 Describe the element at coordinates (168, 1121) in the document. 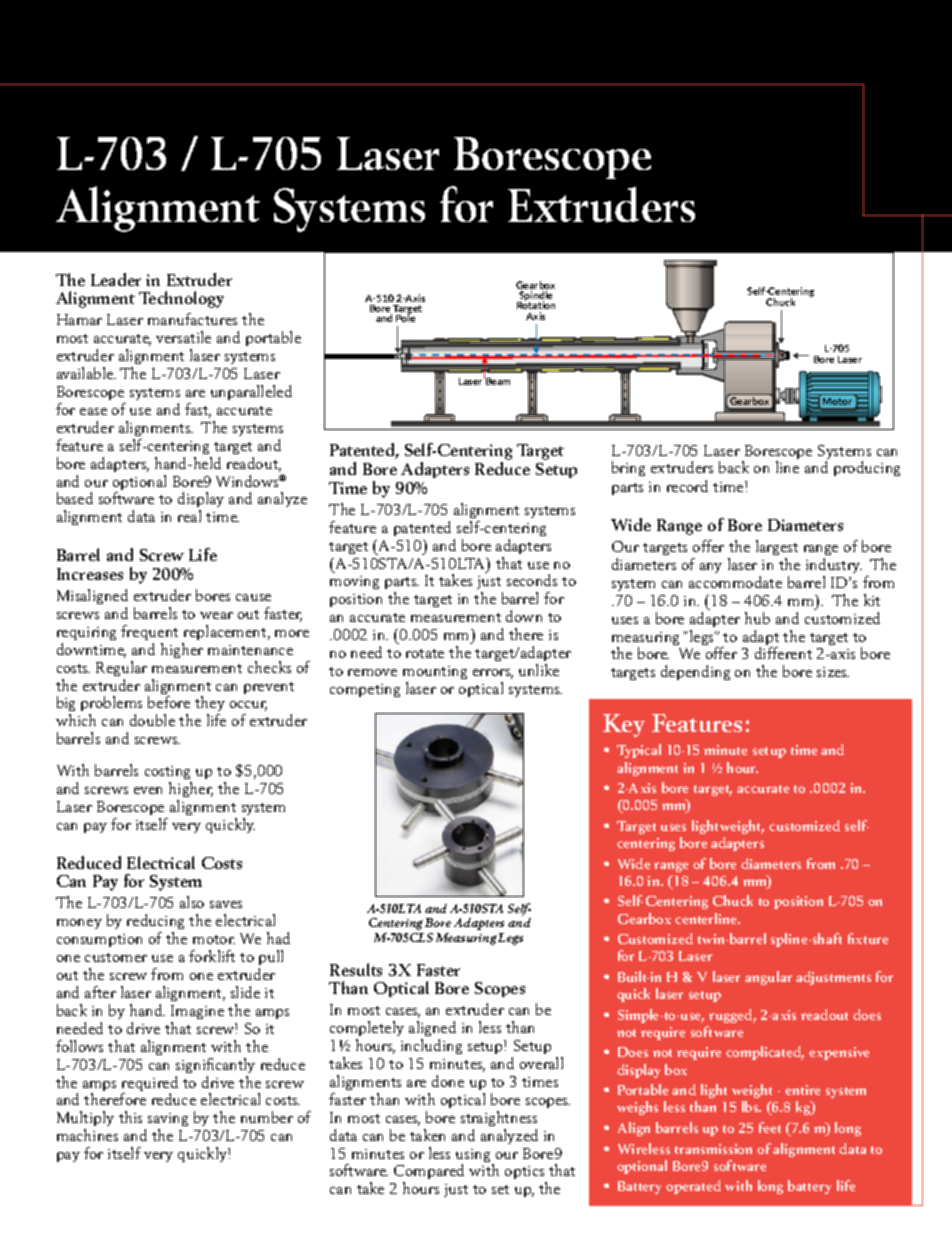

I see `saving` at that location.
